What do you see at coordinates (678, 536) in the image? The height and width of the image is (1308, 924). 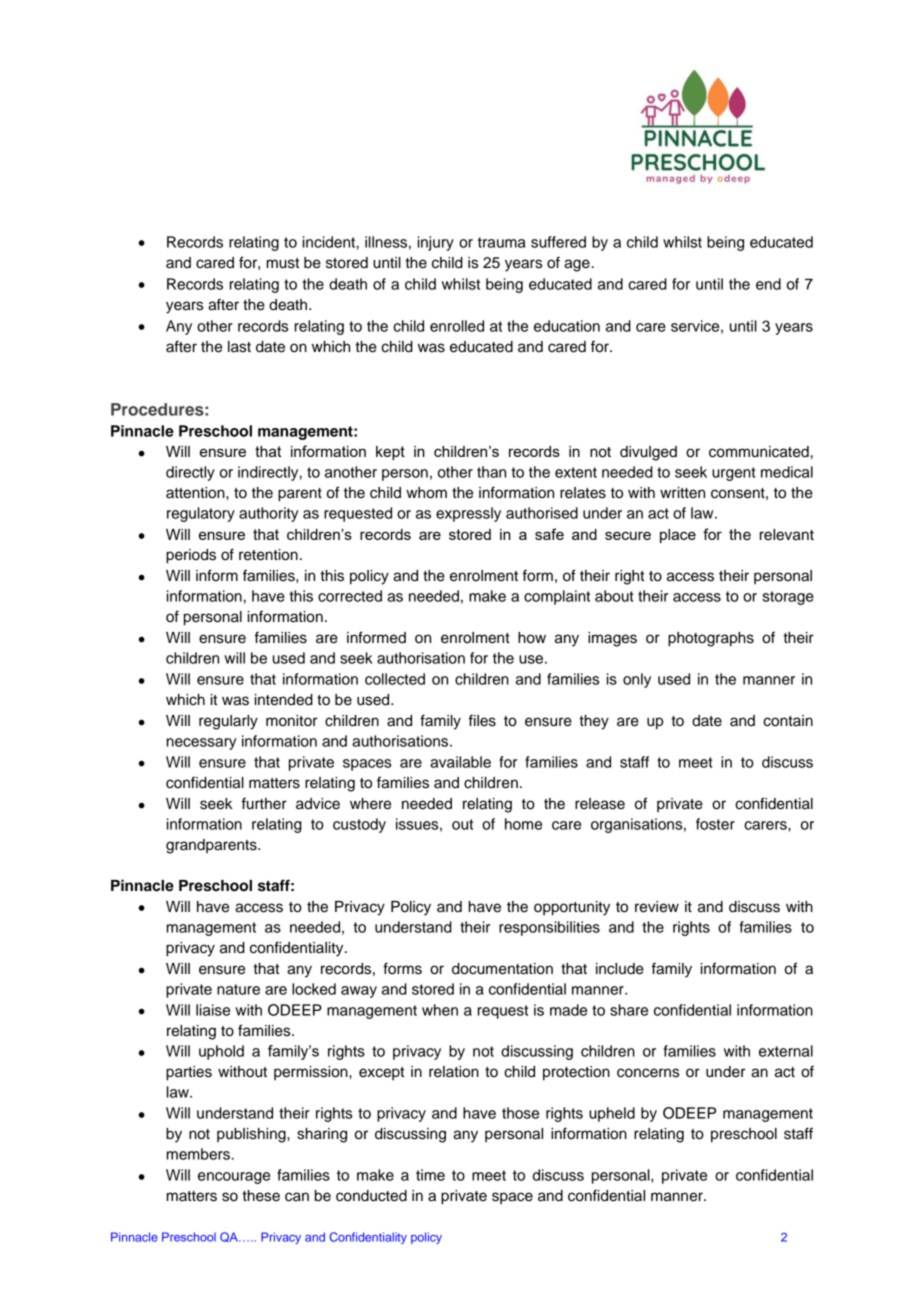 I see `place` at bounding box center [678, 536].
